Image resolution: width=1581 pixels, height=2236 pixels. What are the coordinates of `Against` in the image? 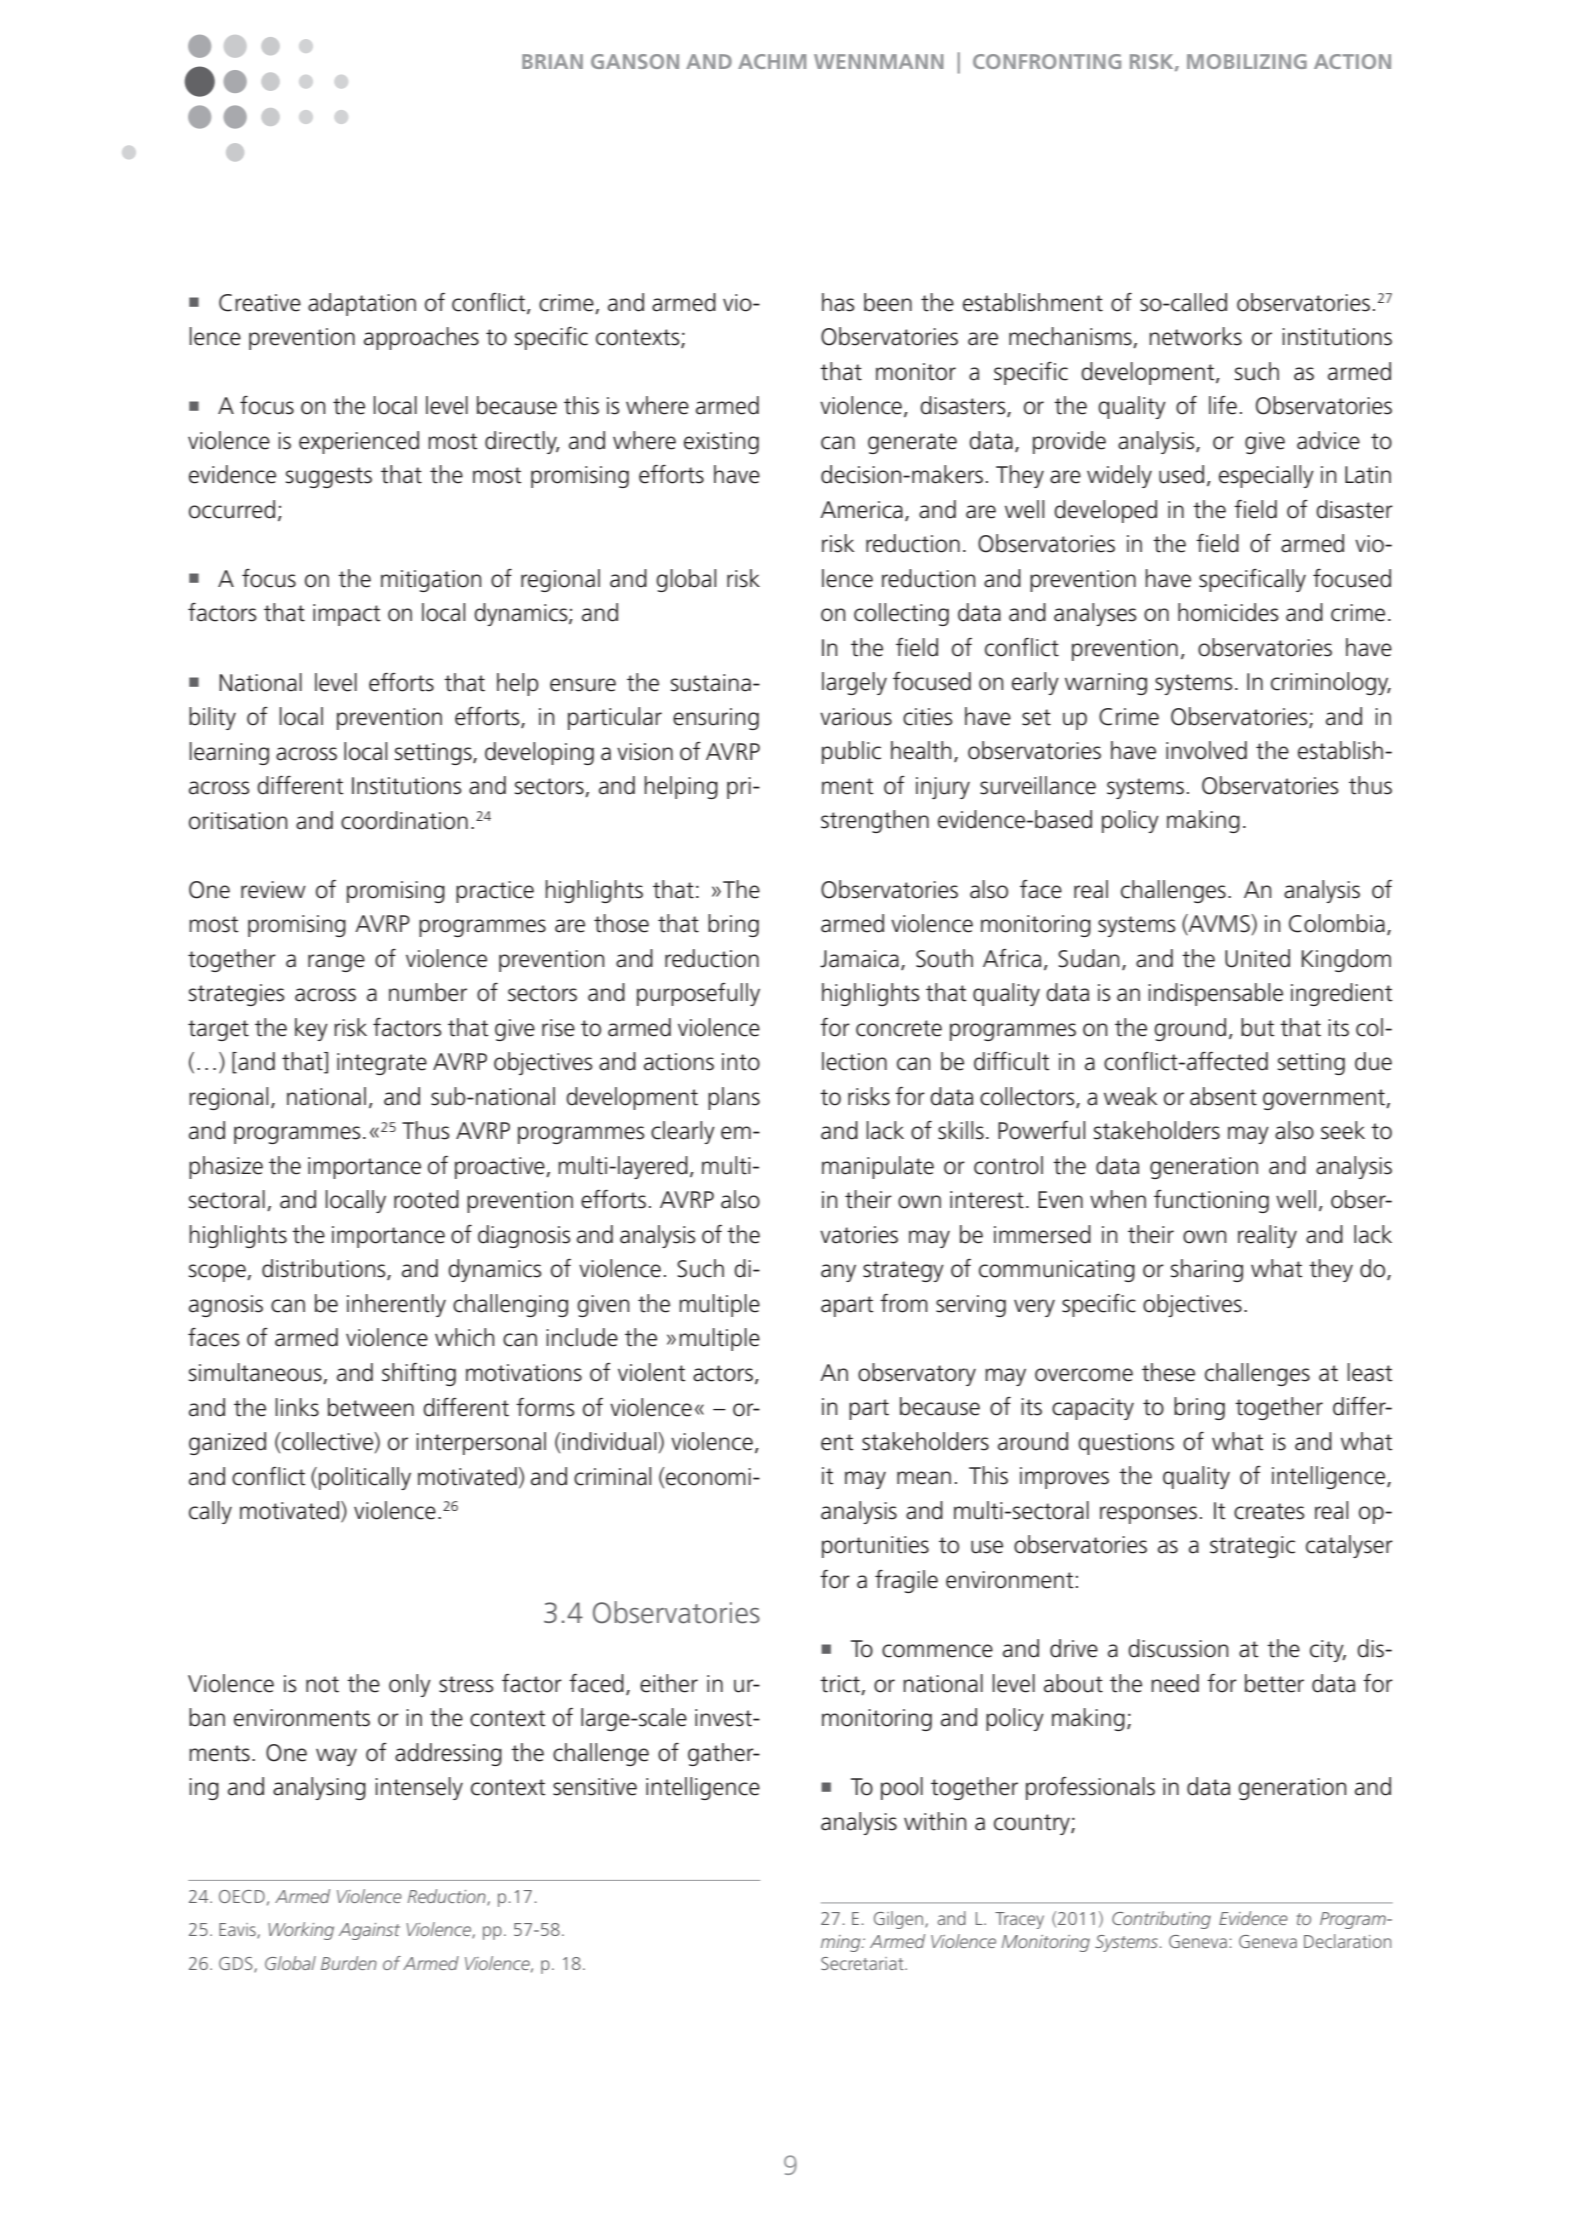 It's located at (369, 1931).
